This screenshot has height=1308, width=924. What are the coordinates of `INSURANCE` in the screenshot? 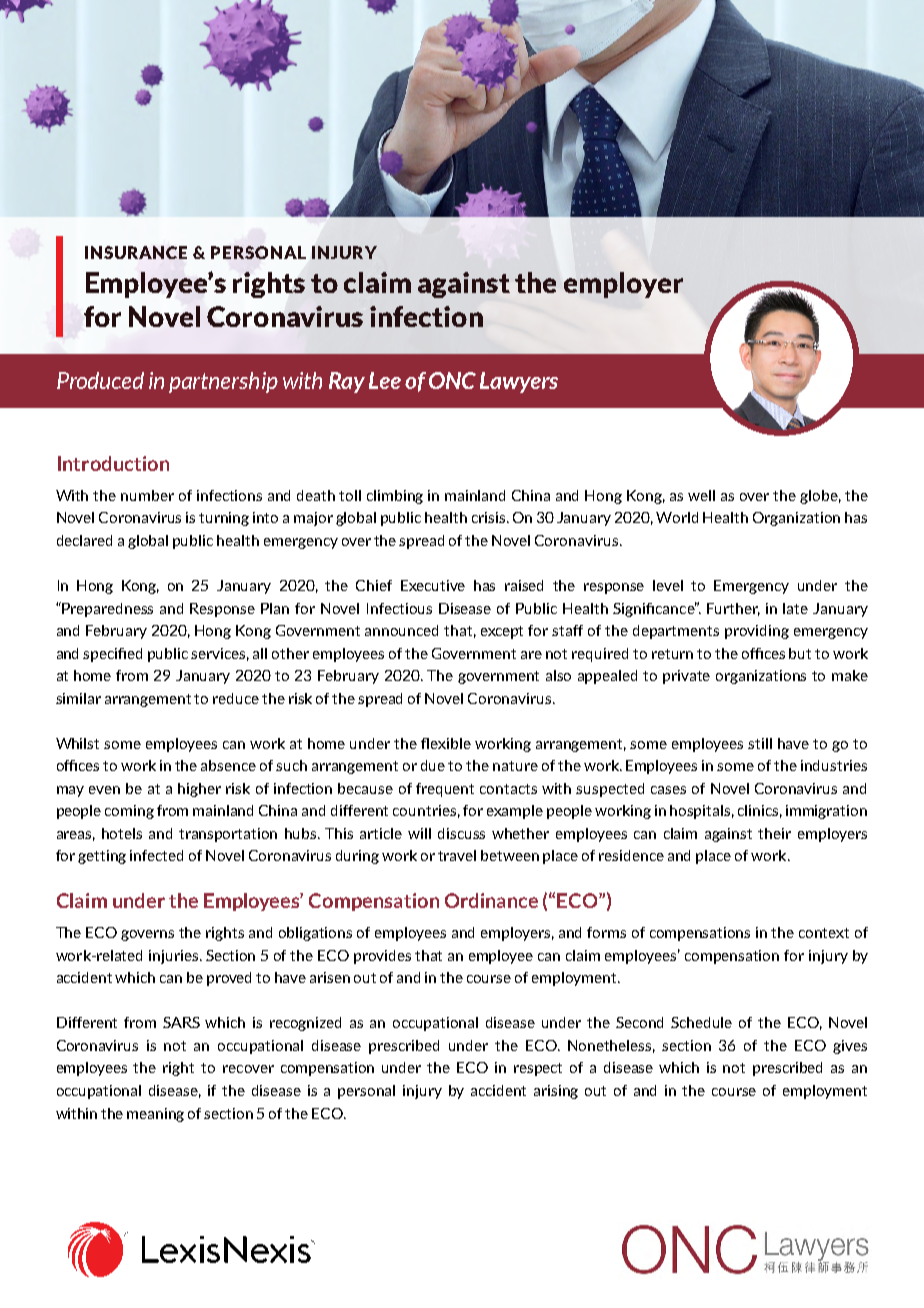 It's located at (136, 252).
